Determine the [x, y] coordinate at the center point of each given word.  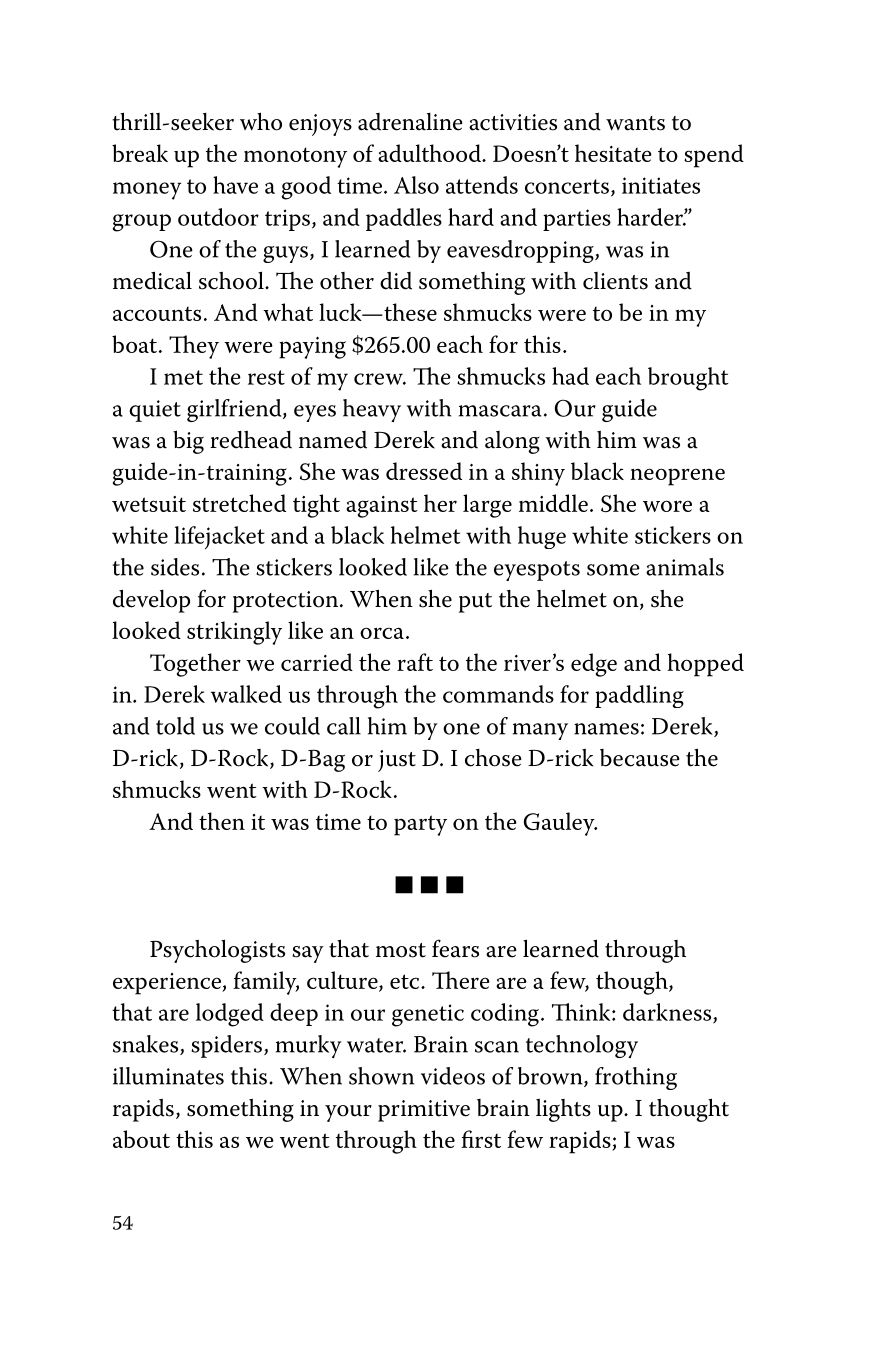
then [222, 821]
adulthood [431, 153]
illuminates [168, 1076]
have [235, 185]
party [420, 825]
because [640, 758]
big [188, 442]
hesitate [613, 153]
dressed [424, 471]
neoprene [677, 477]
